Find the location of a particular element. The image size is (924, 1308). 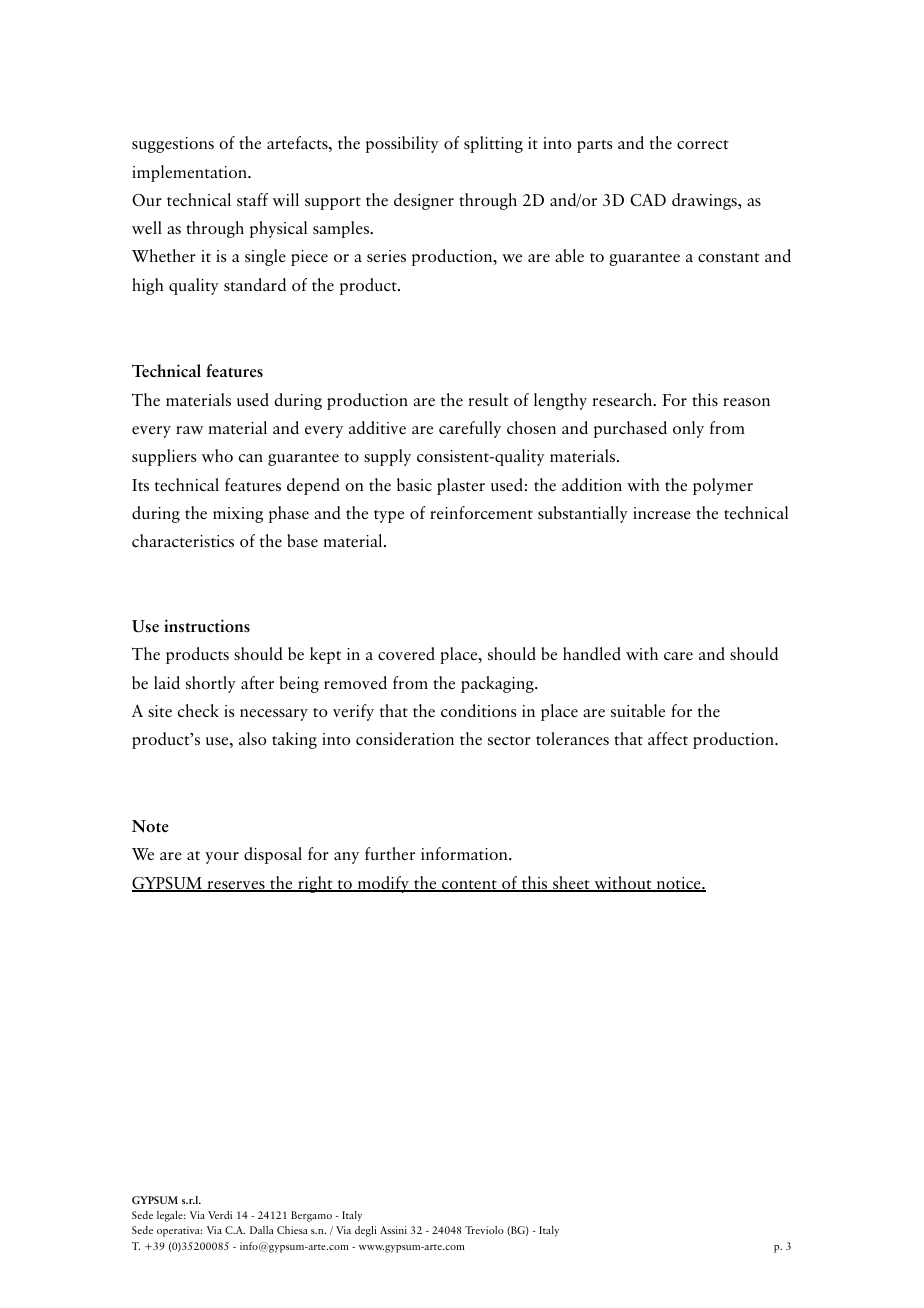

designer is located at coordinates (424, 201).
